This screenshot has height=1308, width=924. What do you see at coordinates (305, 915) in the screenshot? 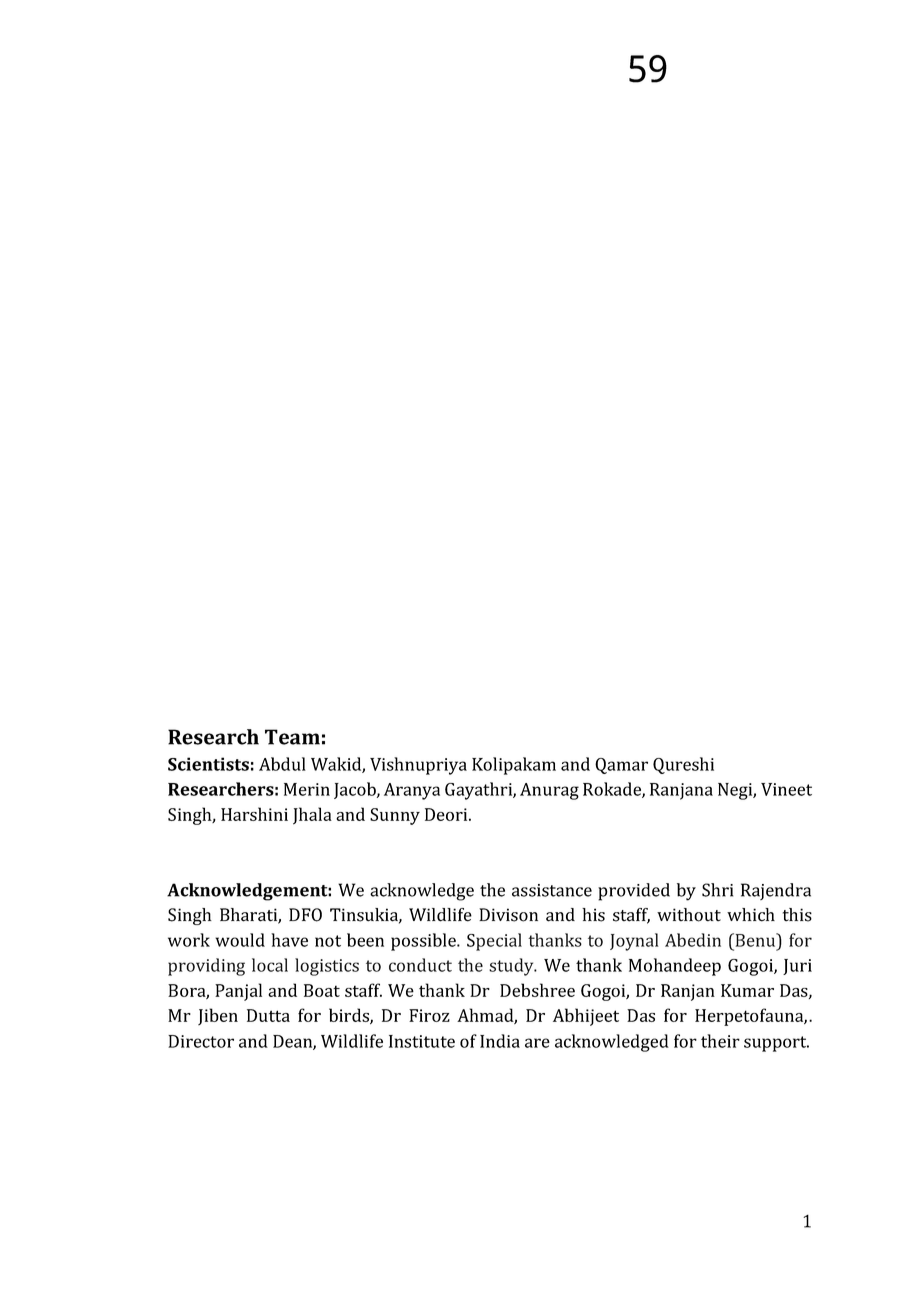
I see `DFO` at bounding box center [305, 915].
